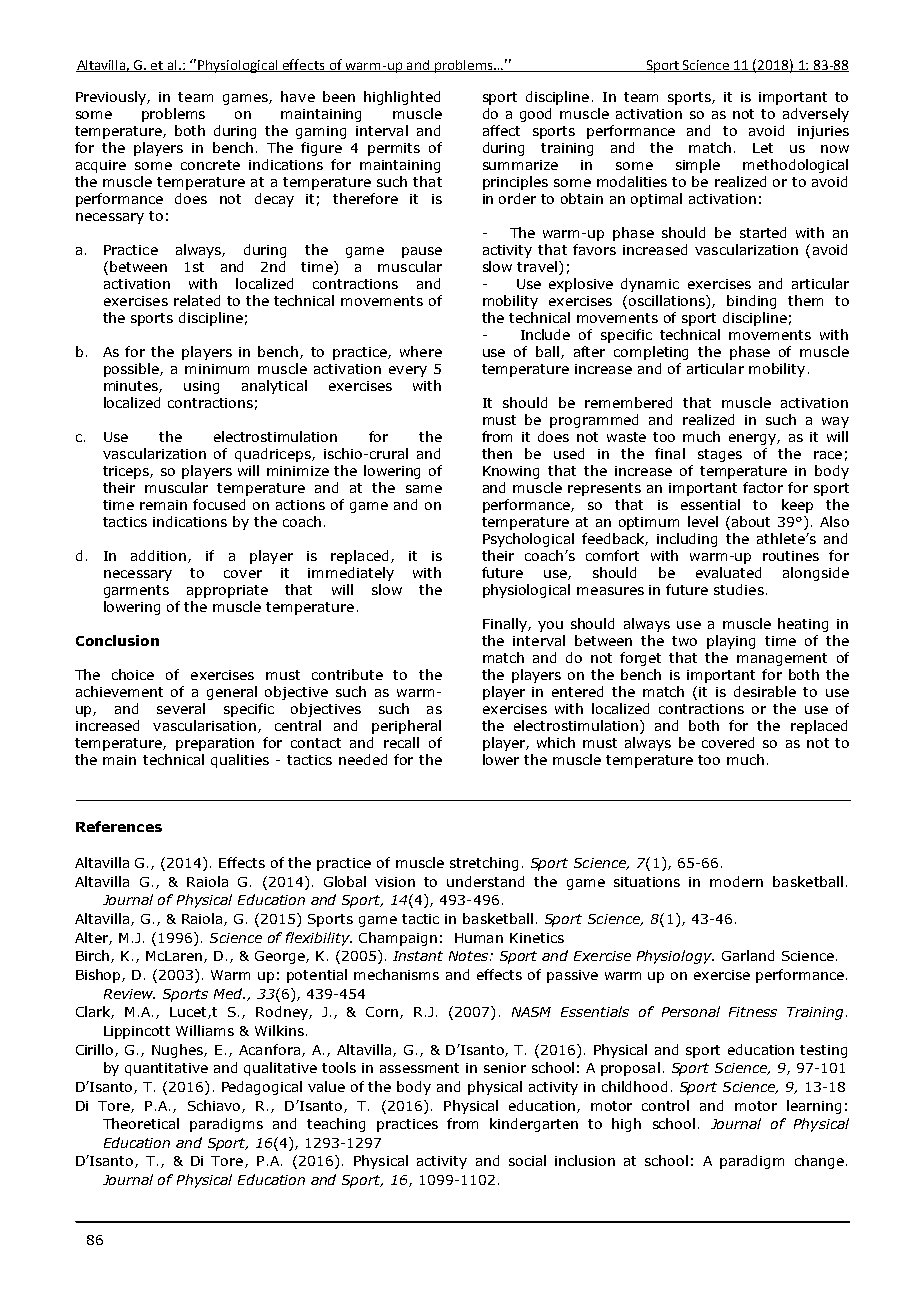 The image size is (924, 1308). What do you see at coordinates (814, 1107) in the screenshot?
I see `learning` at bounding box center [814, 1107].
